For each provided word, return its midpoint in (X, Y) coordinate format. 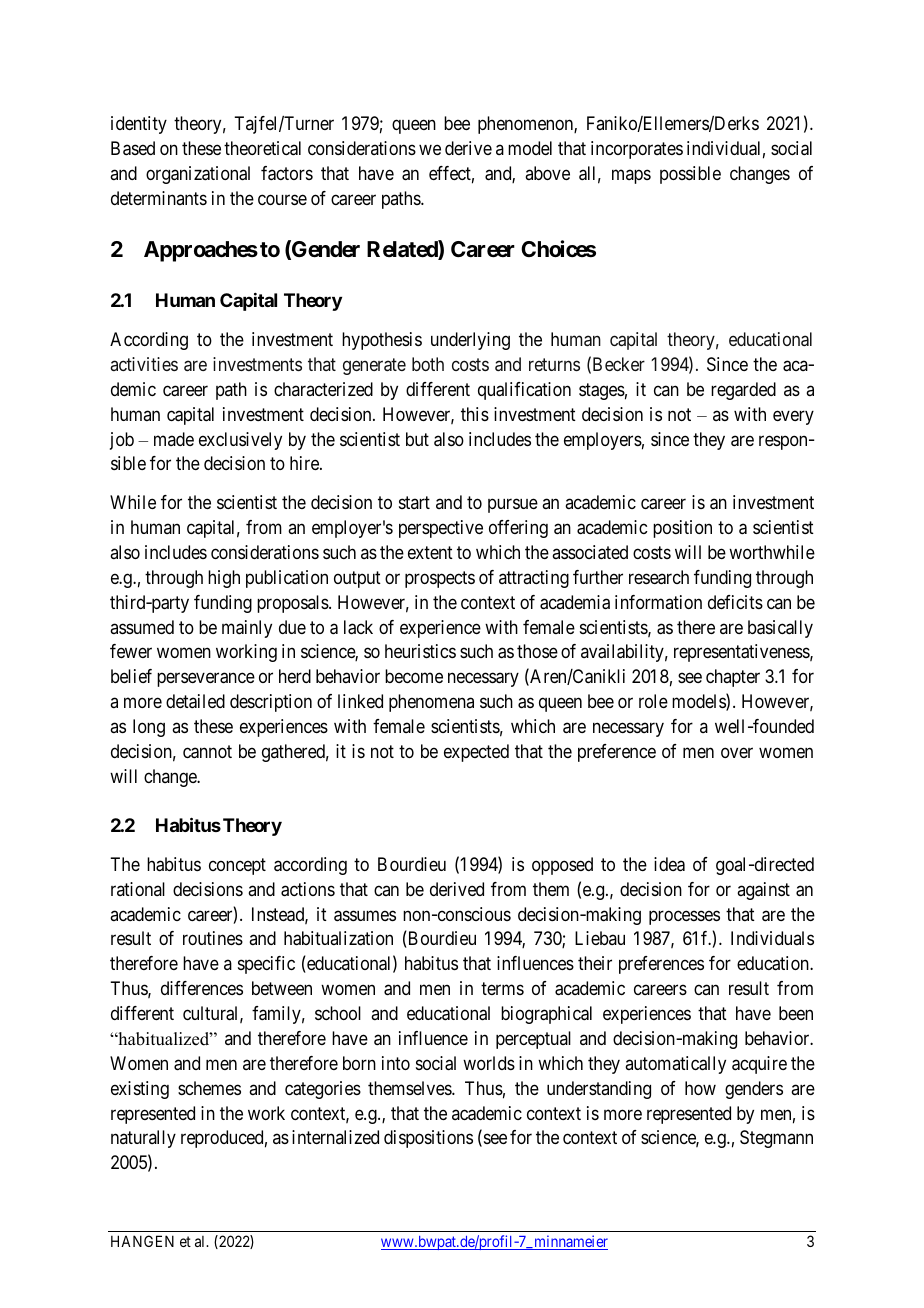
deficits (735, 602)
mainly (247, 629)
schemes (209, 1088)
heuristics (420, 651)
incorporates (637, 150)
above (547, 173)
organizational (198, 175)
